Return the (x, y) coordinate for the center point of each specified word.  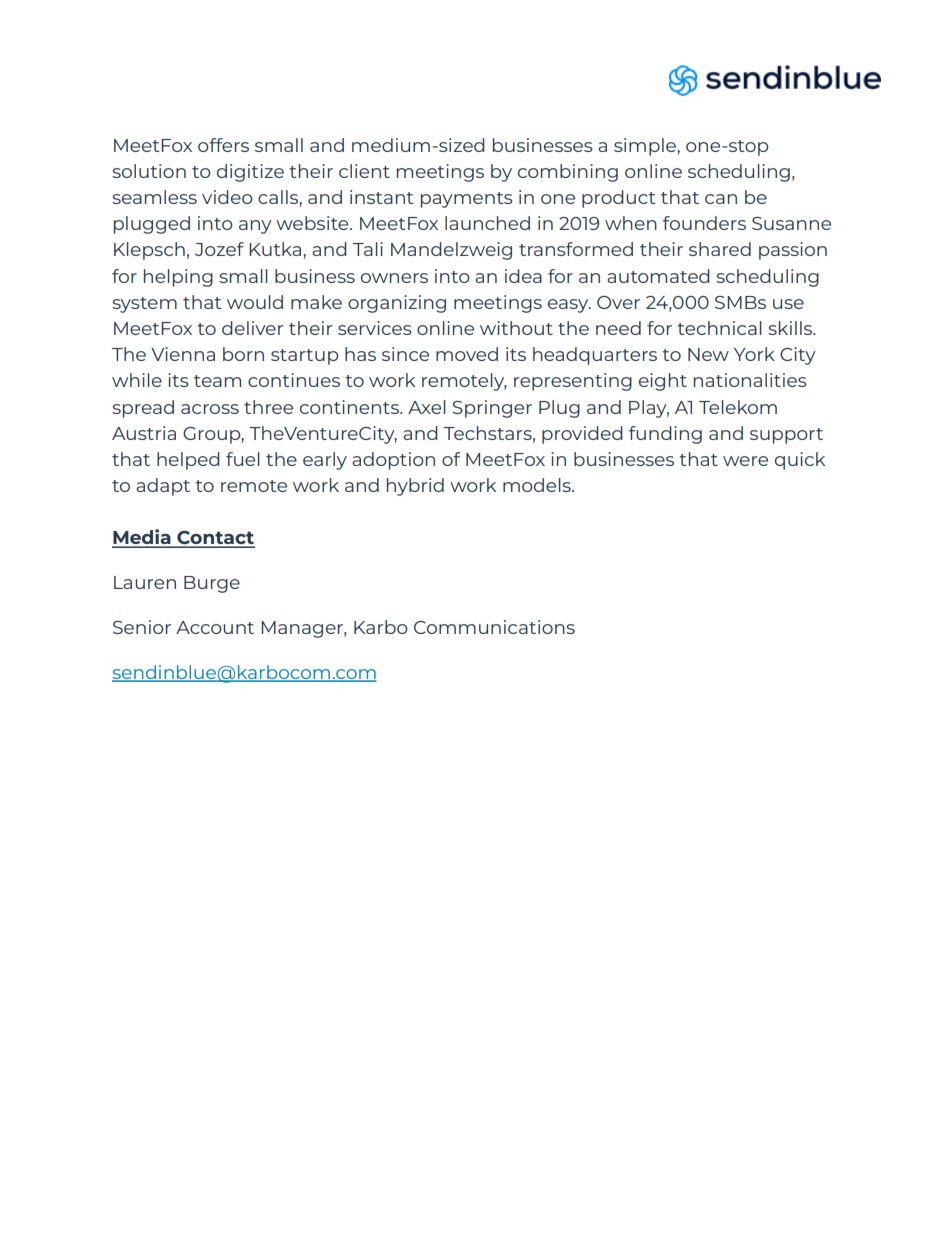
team (217, 381)
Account (215, 627)
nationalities (750, 380)
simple (646, 147)
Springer (492, 409)
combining (568, 173)
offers (223, 145)
